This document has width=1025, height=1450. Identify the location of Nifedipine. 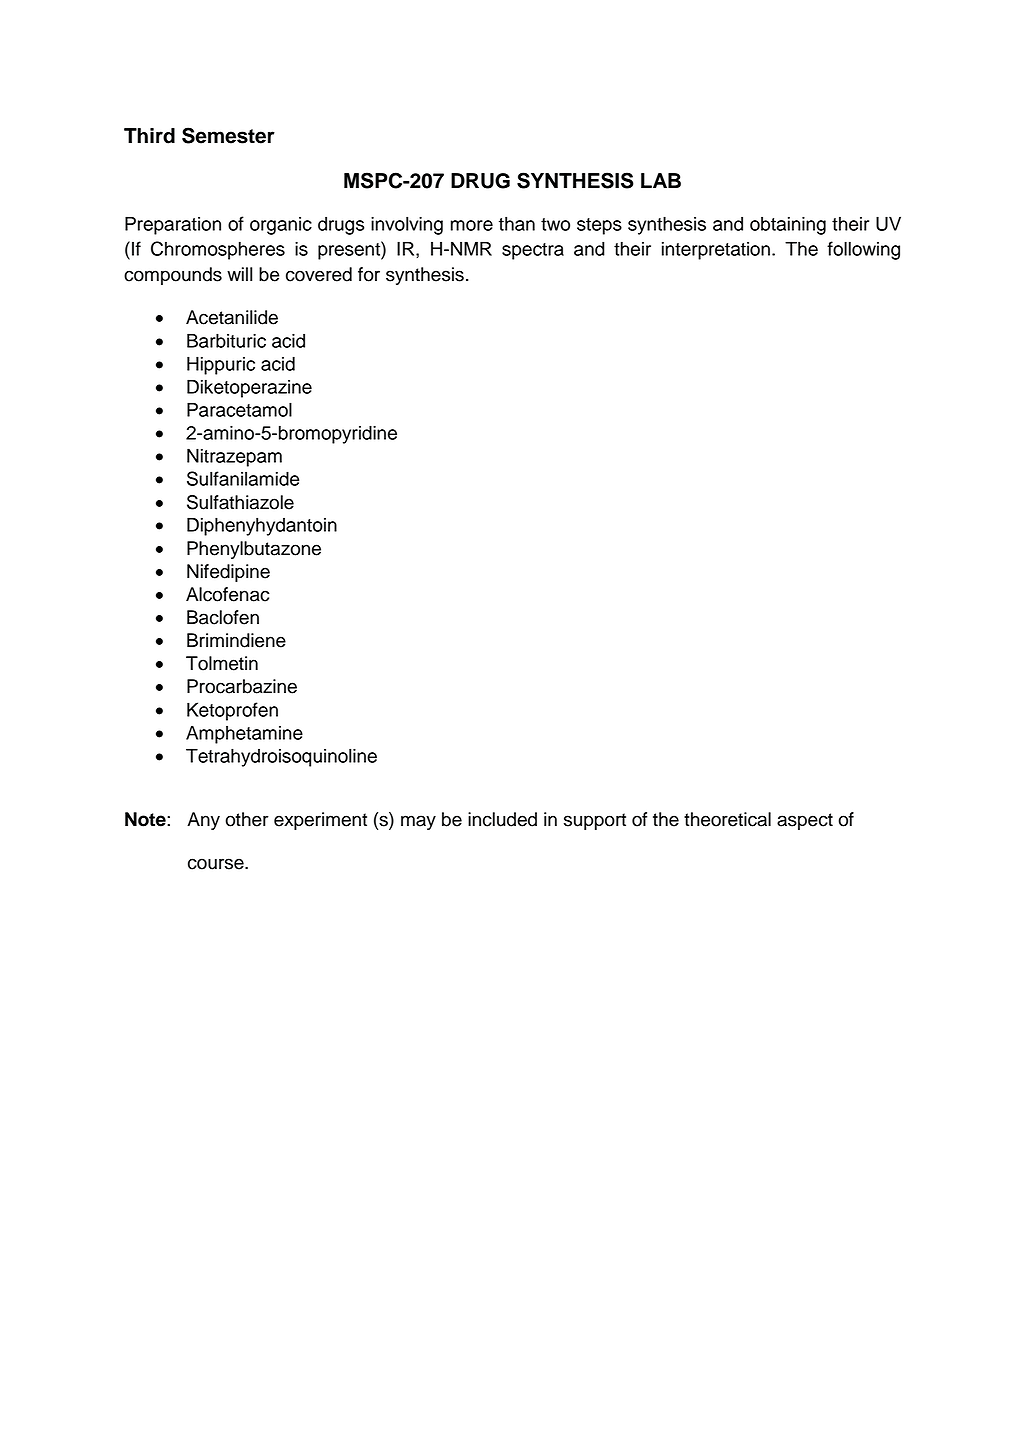
(228, 573).
